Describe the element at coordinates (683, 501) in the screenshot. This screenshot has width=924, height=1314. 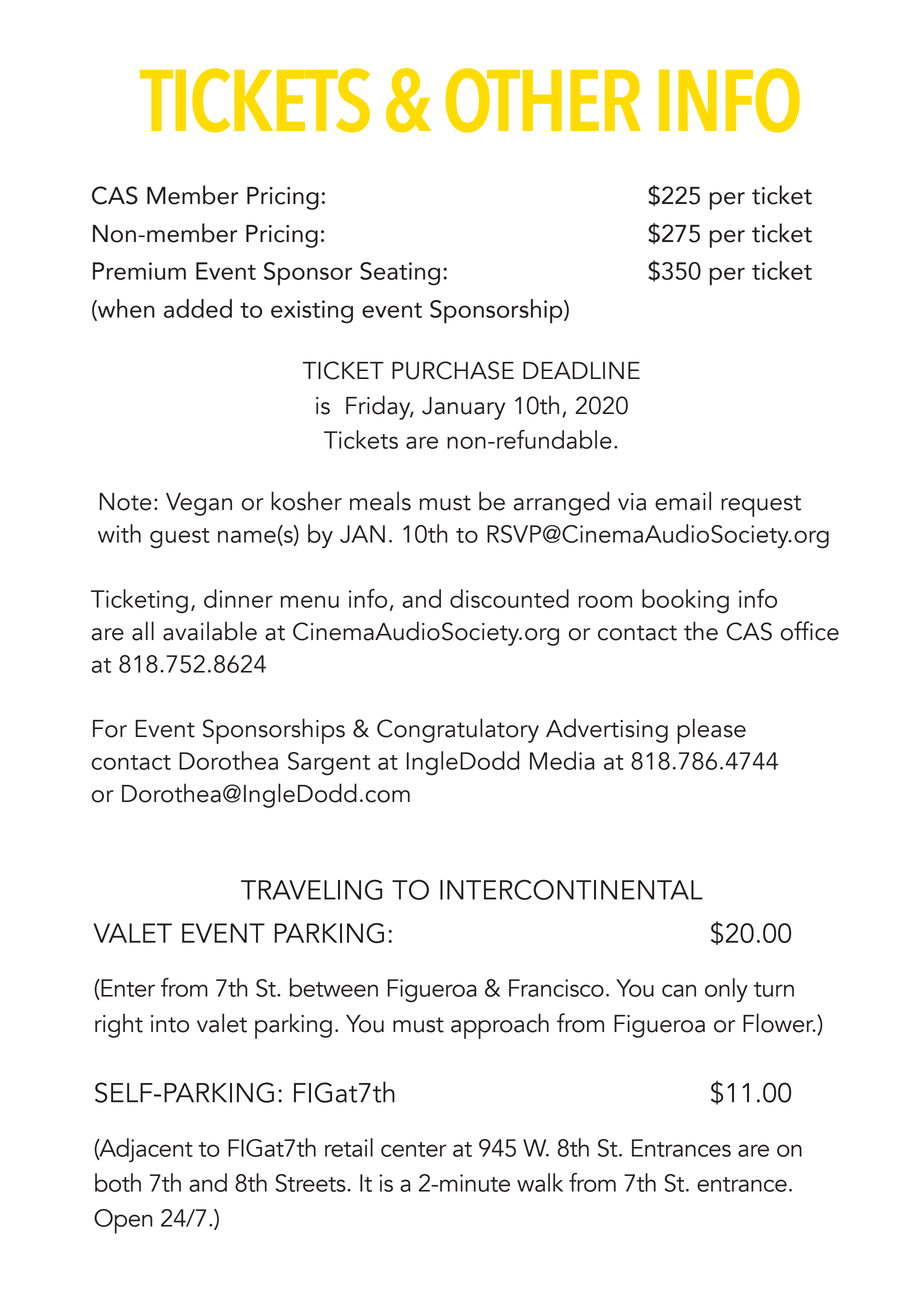
I see `email` at that location.
